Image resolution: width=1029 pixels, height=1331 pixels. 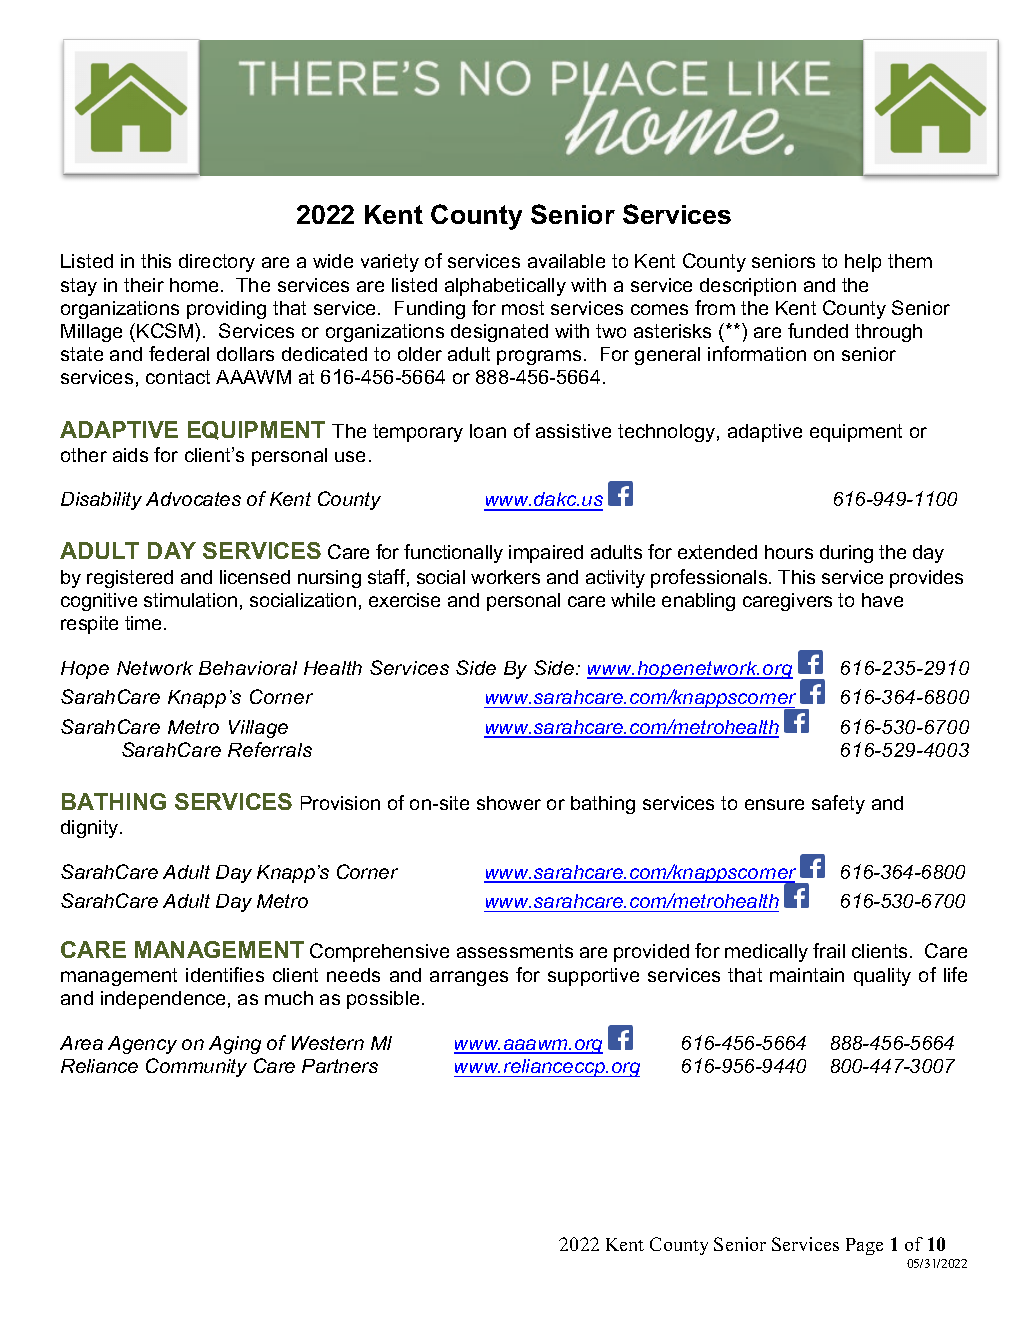 I want to click on home, so click(x=194, y=285).
